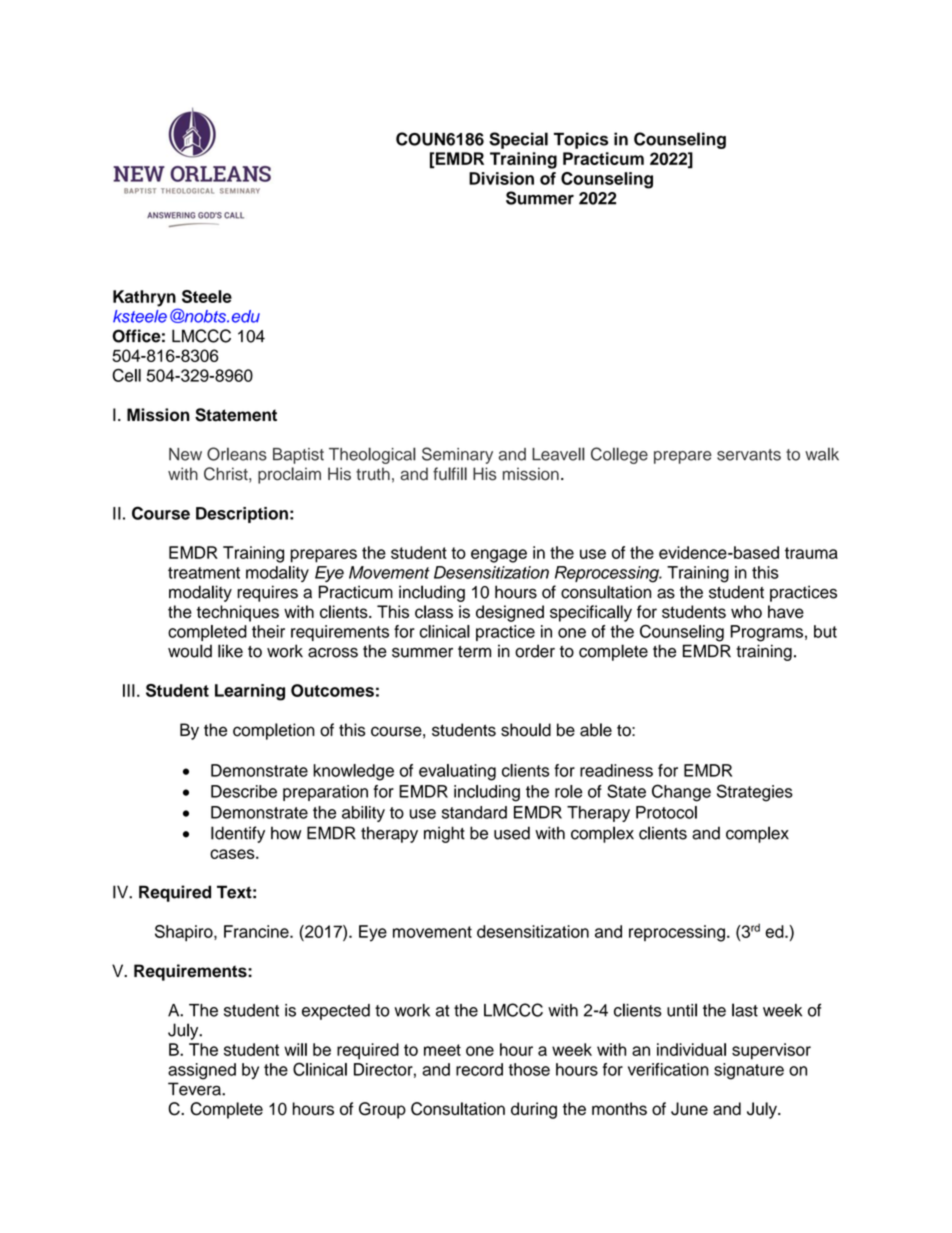 Image resolution: width=952 pixels, height=1233 pixels. Describe the element at coordinates (450, 474) in the document. I see `fulfill` at that location.
